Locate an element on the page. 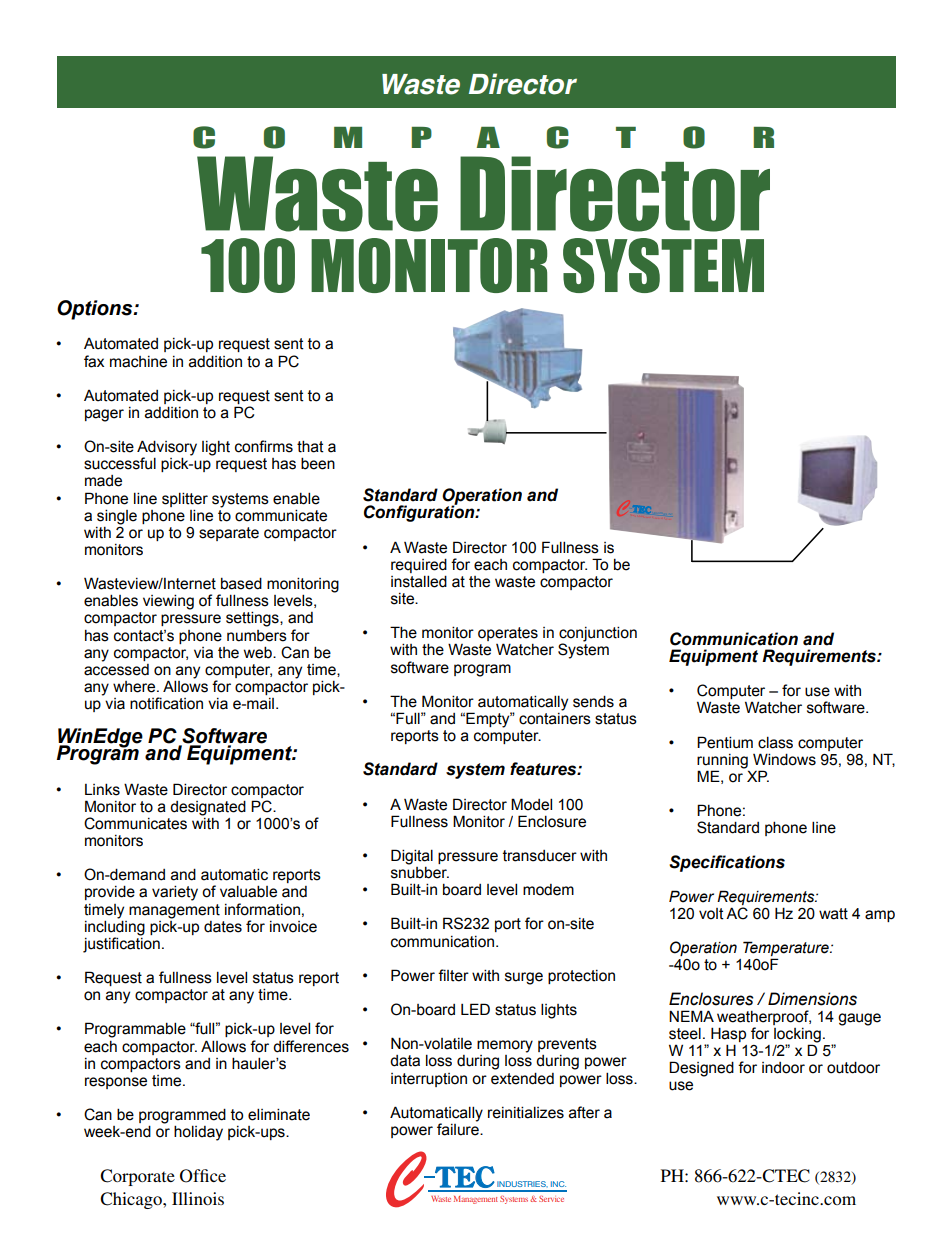 This page has height=1233, width=952. Windows is located at coordinates (784, 759).
